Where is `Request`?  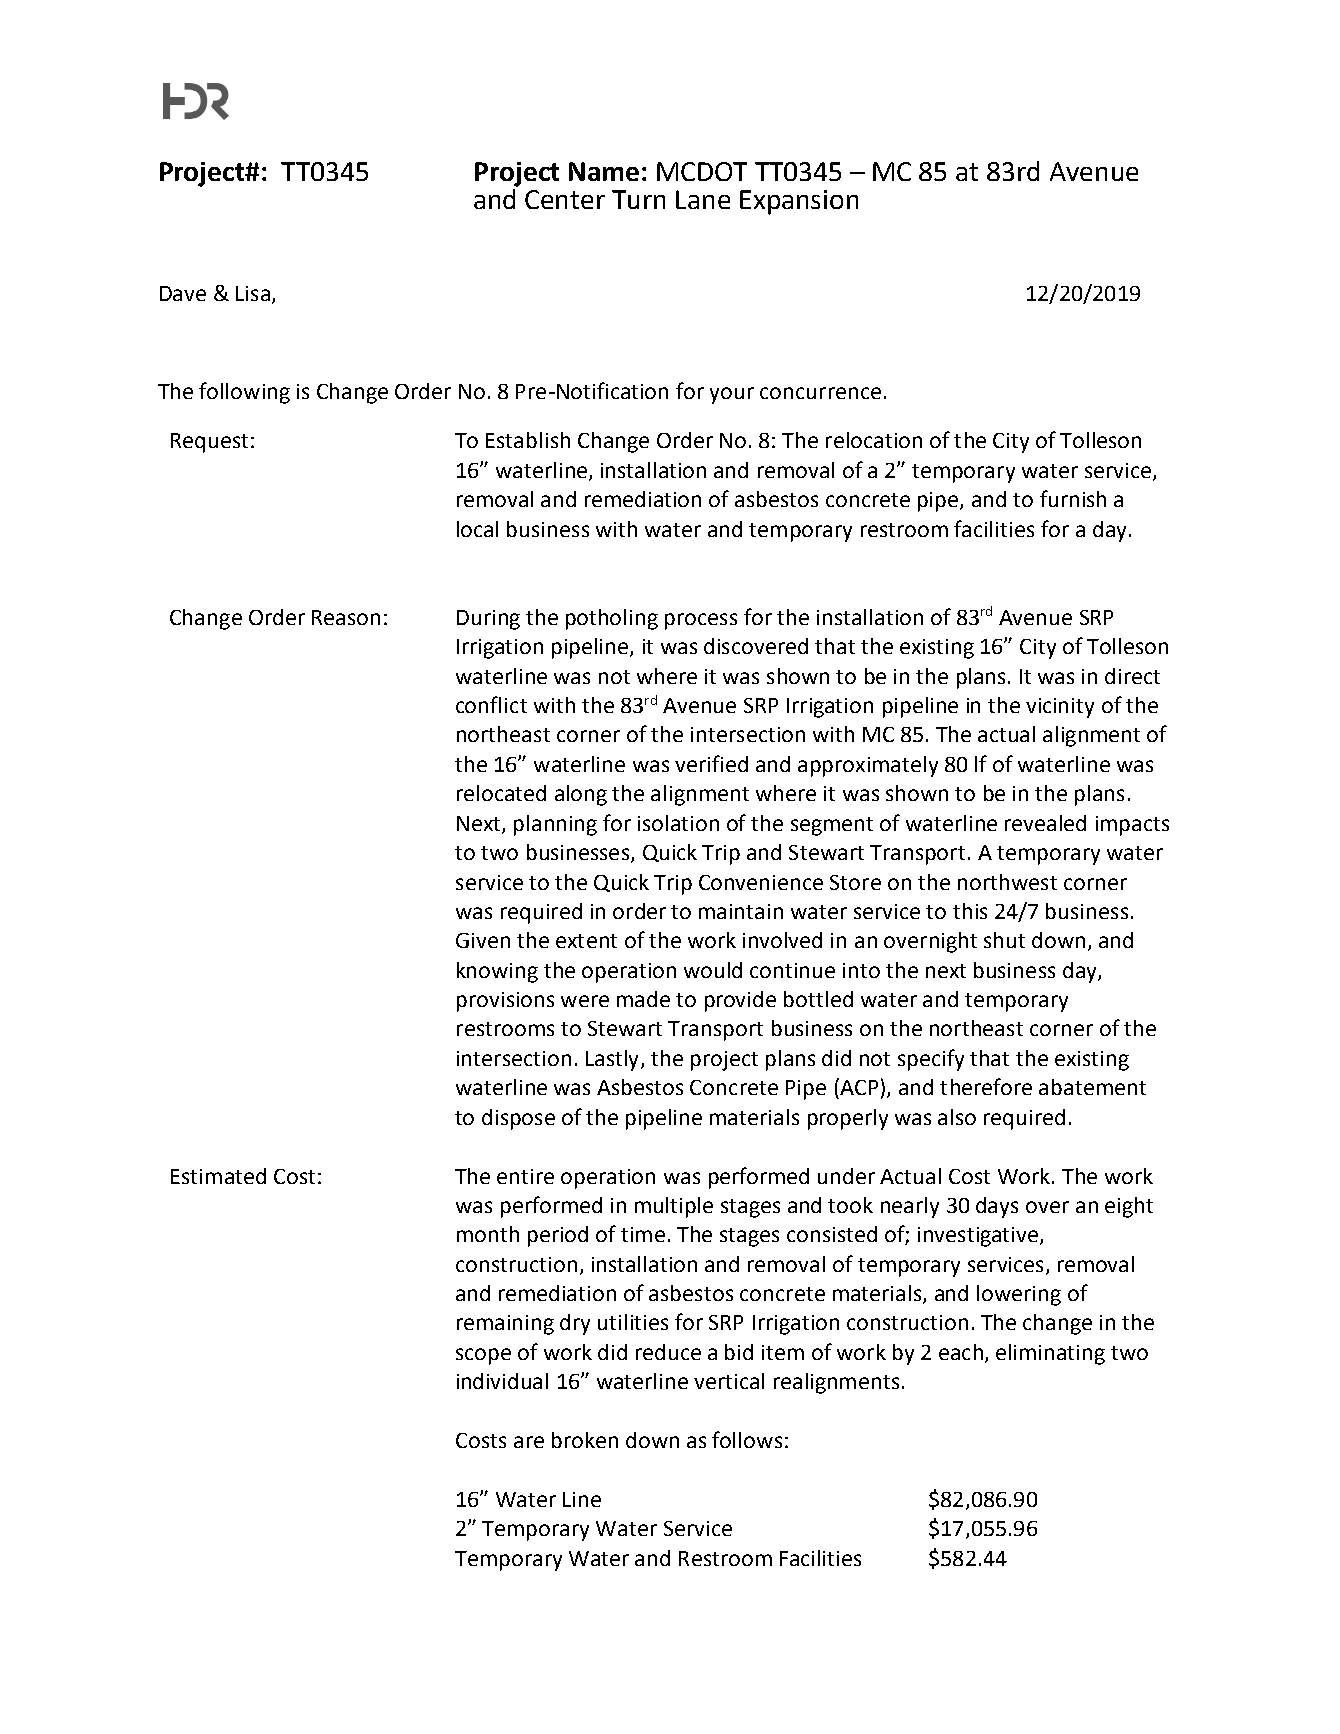 Request is located at coordinates (209, 443).
